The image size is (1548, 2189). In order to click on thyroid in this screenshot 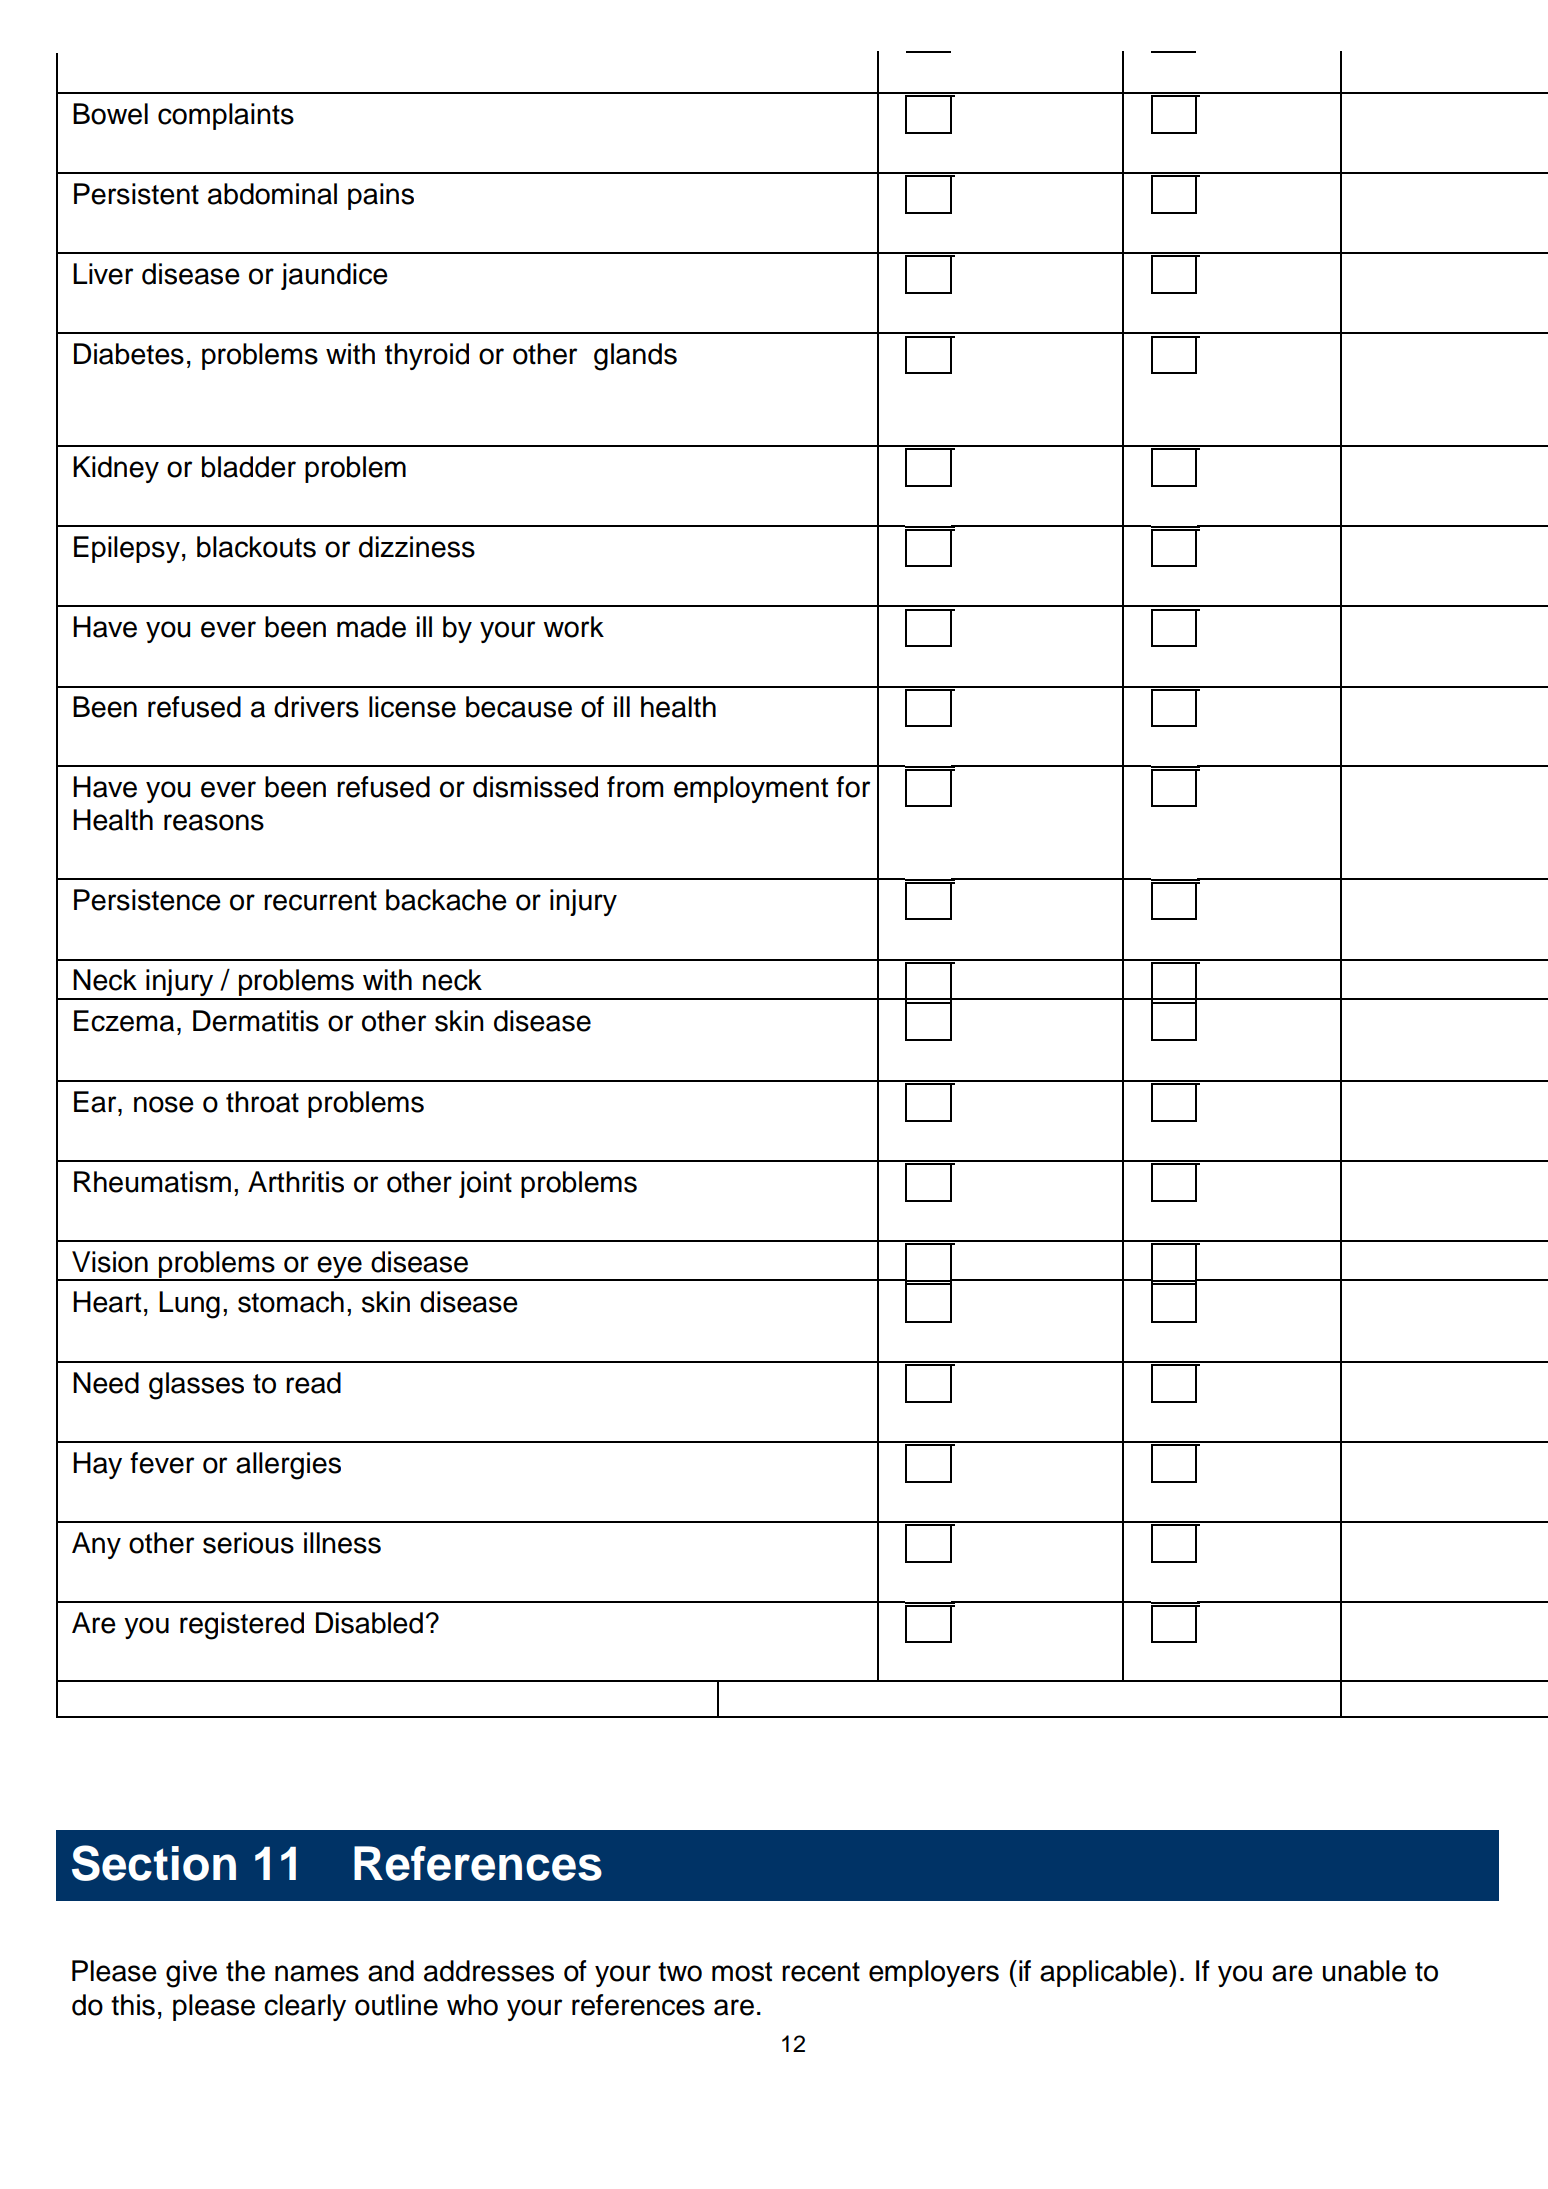, I will do `click(427, 356)`.
